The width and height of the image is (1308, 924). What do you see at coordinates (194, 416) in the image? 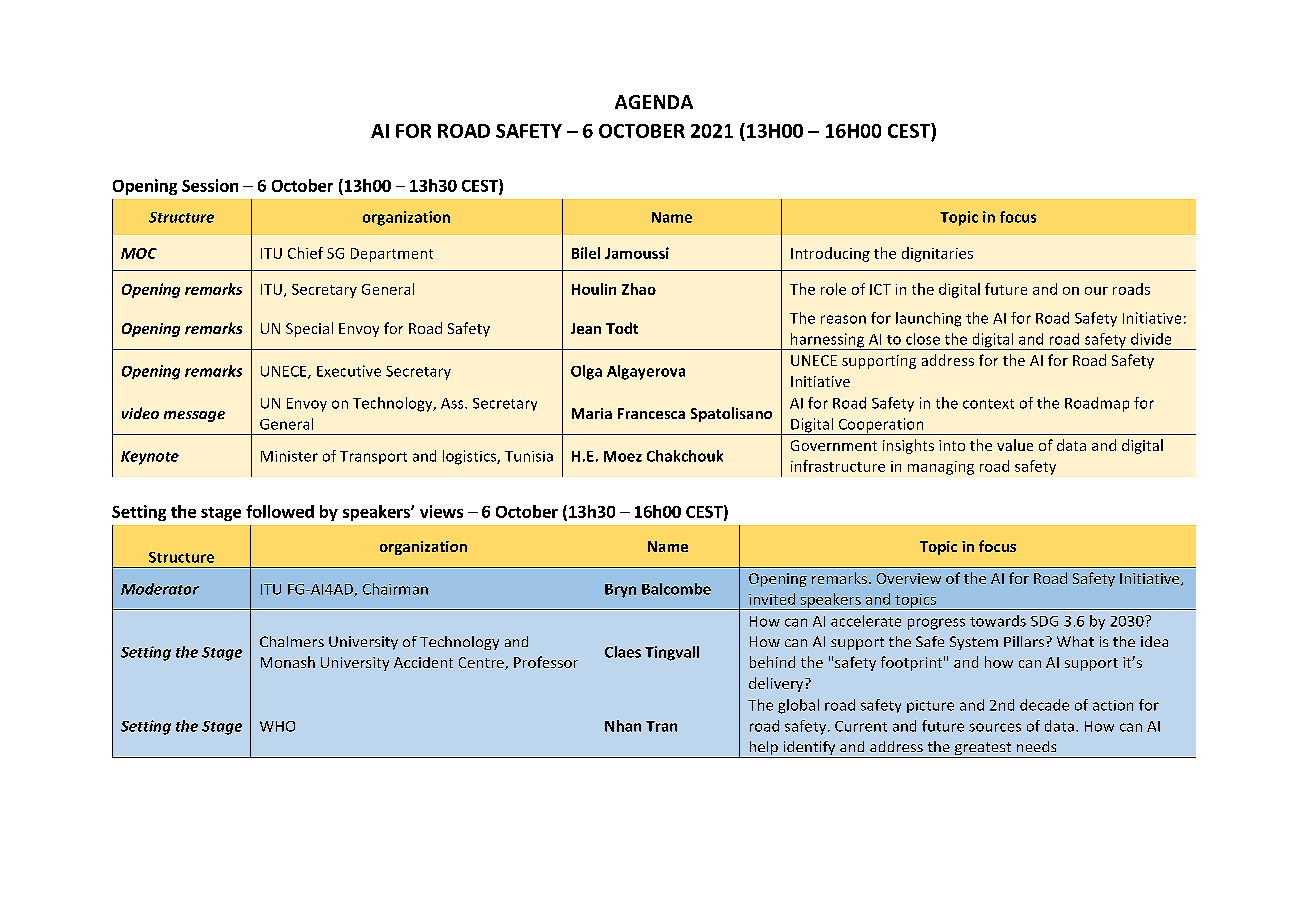
I see `message` at bounding box center [194, 416].
